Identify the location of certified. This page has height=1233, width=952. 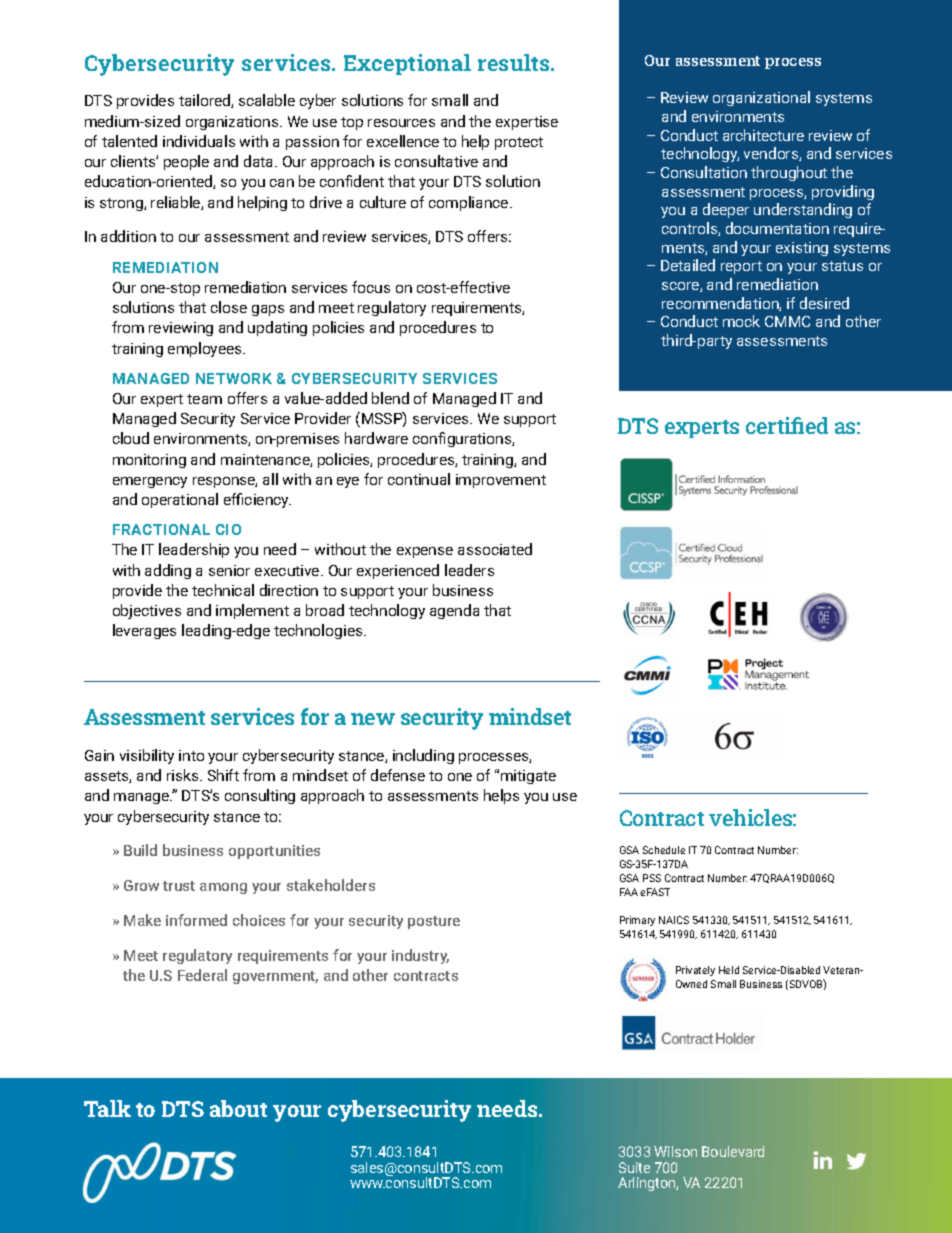
(787, 425).
